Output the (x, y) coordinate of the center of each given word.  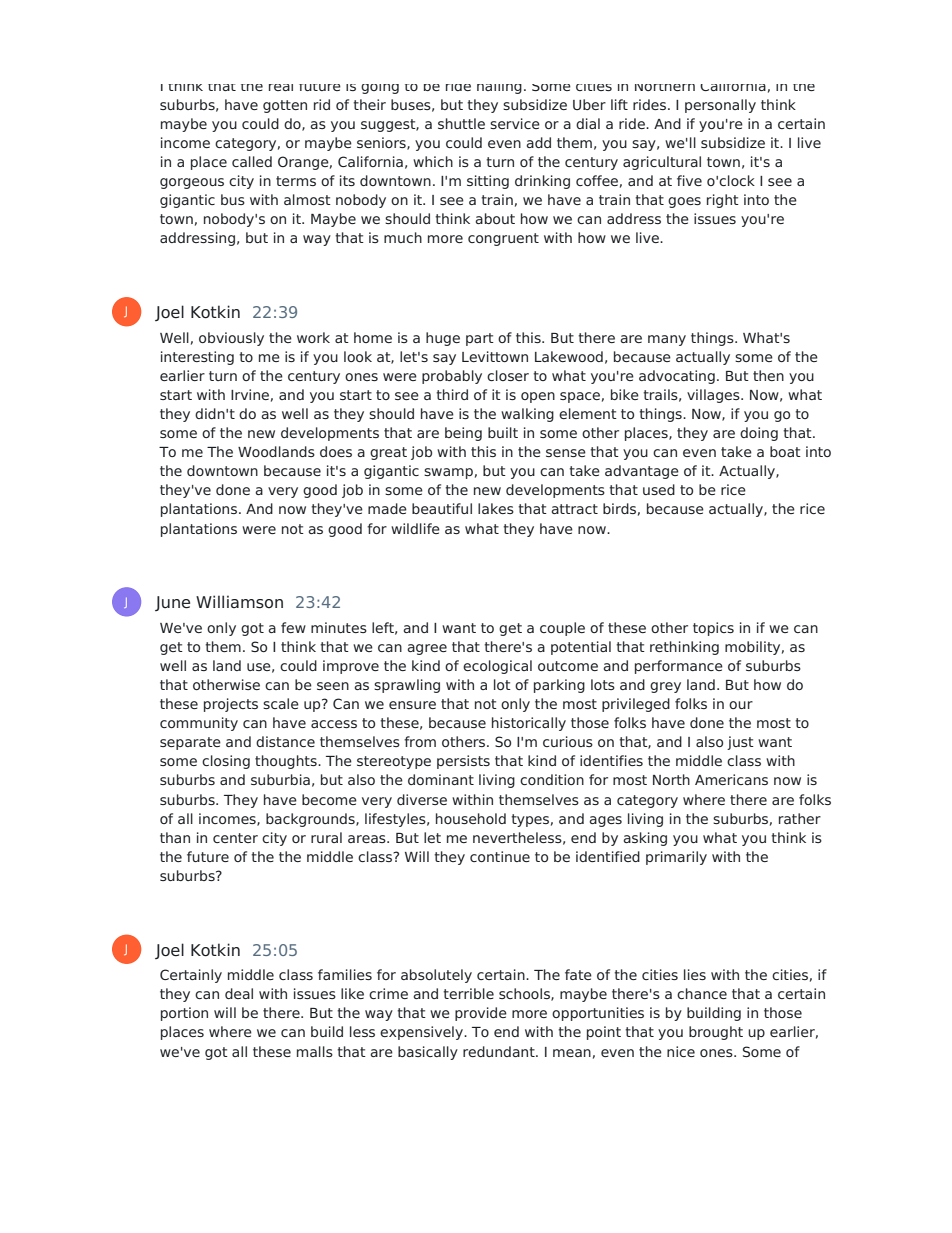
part (480, 339)
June (172, 603)
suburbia (280, 779)
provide (481, 1014)
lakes (496, 508)
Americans (731, 779)
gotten (285, 106)
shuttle (461, 123)
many (667, 340)
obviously (231, 339)
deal (239, 993)
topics (713, 629)
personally (720, 106)
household (471, 818)
